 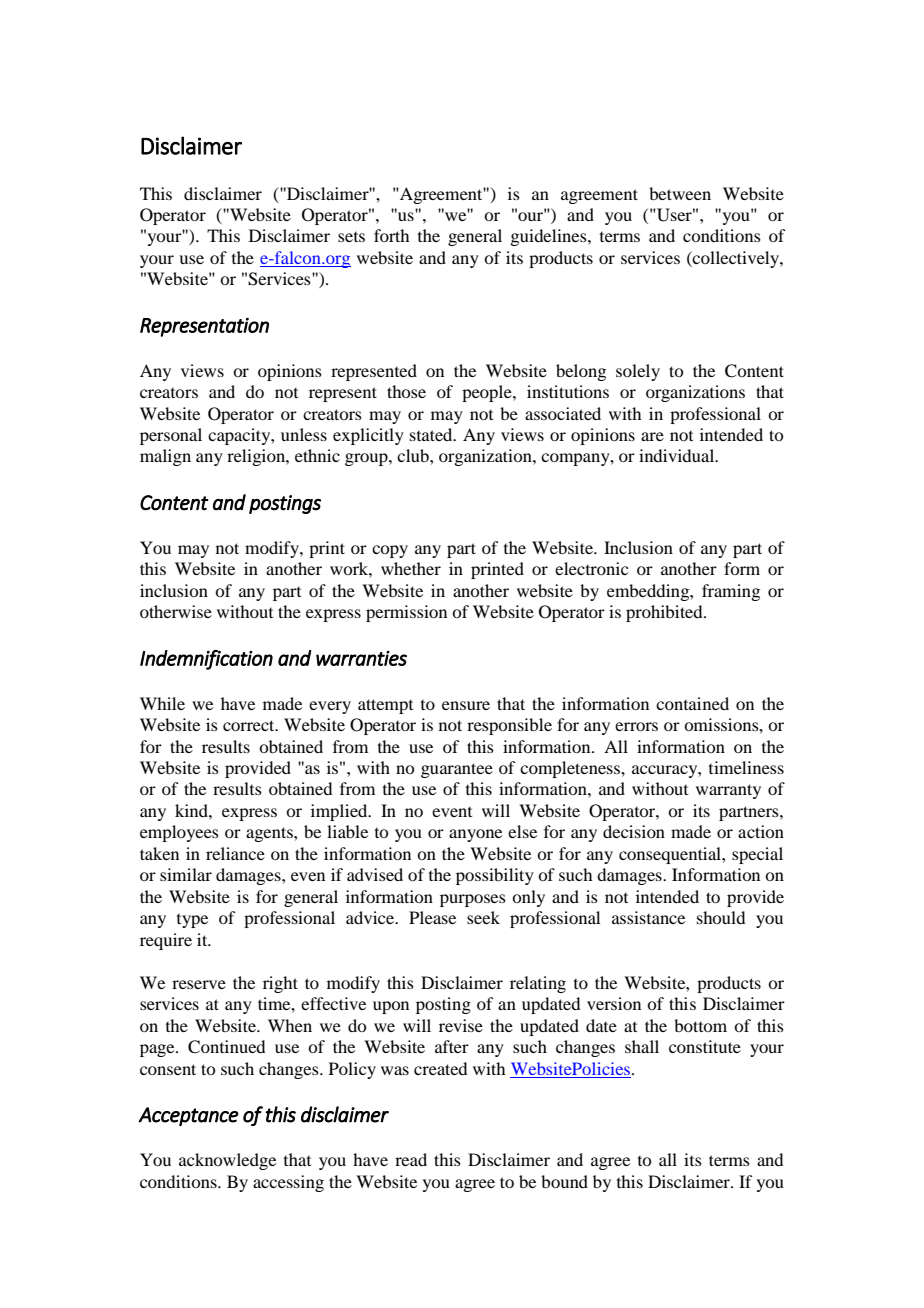 What do you see at coordinates (678, 455) in the image?
I see `individual` at bounding box center [678, 455].
